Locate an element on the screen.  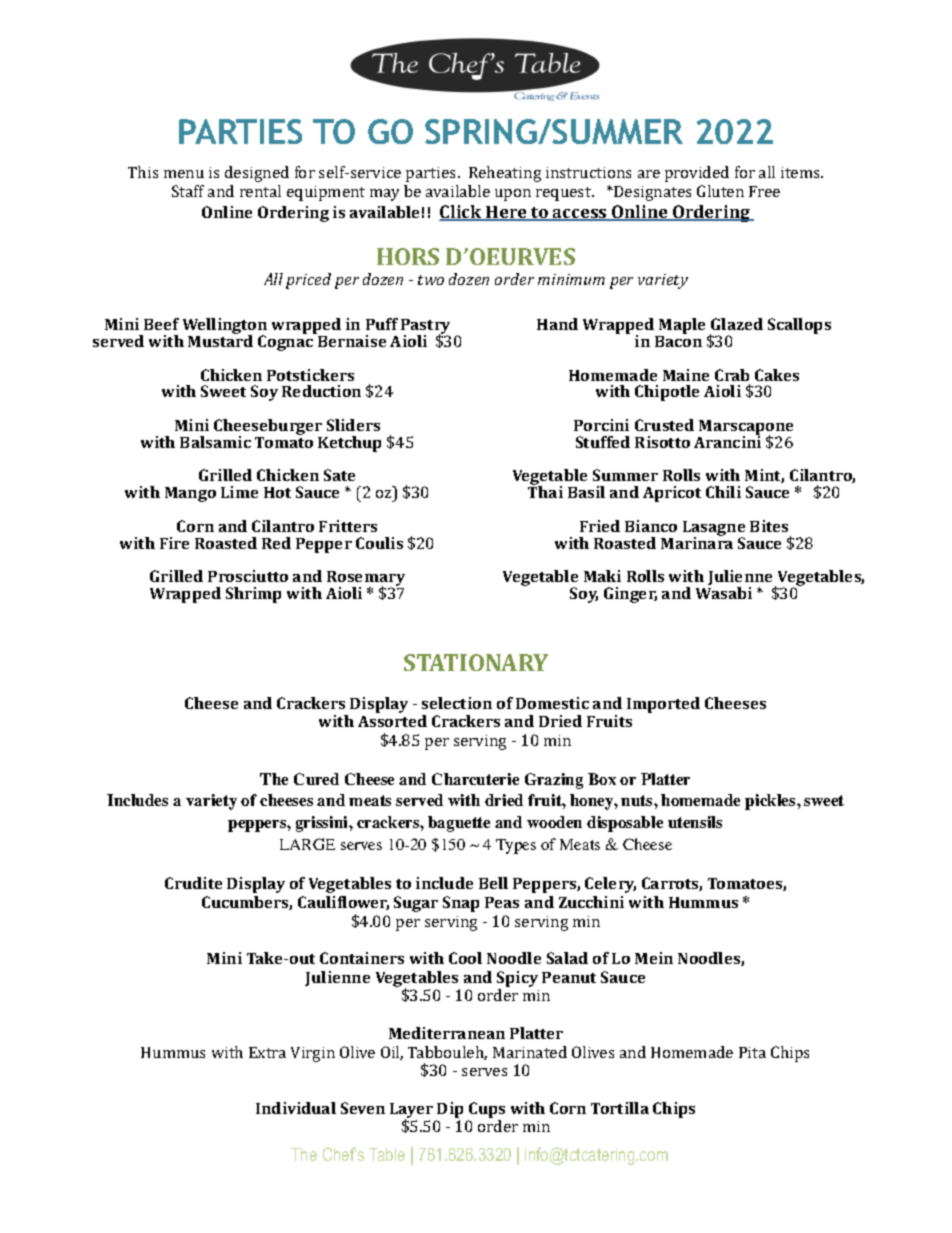
Chili is located at coordinates (723, 492).
